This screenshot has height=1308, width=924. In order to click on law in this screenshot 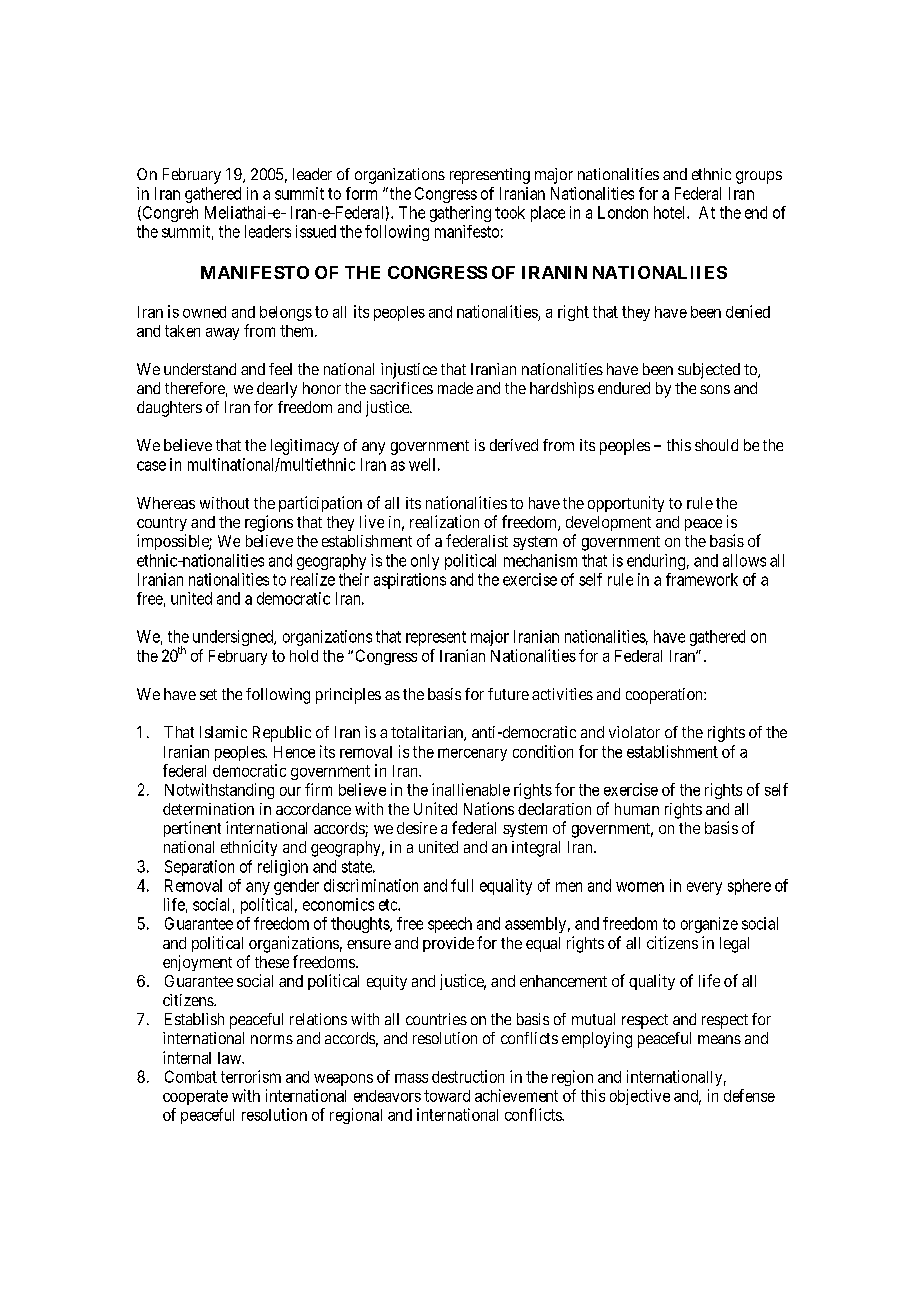, I will do `click(231, 1058)`.
